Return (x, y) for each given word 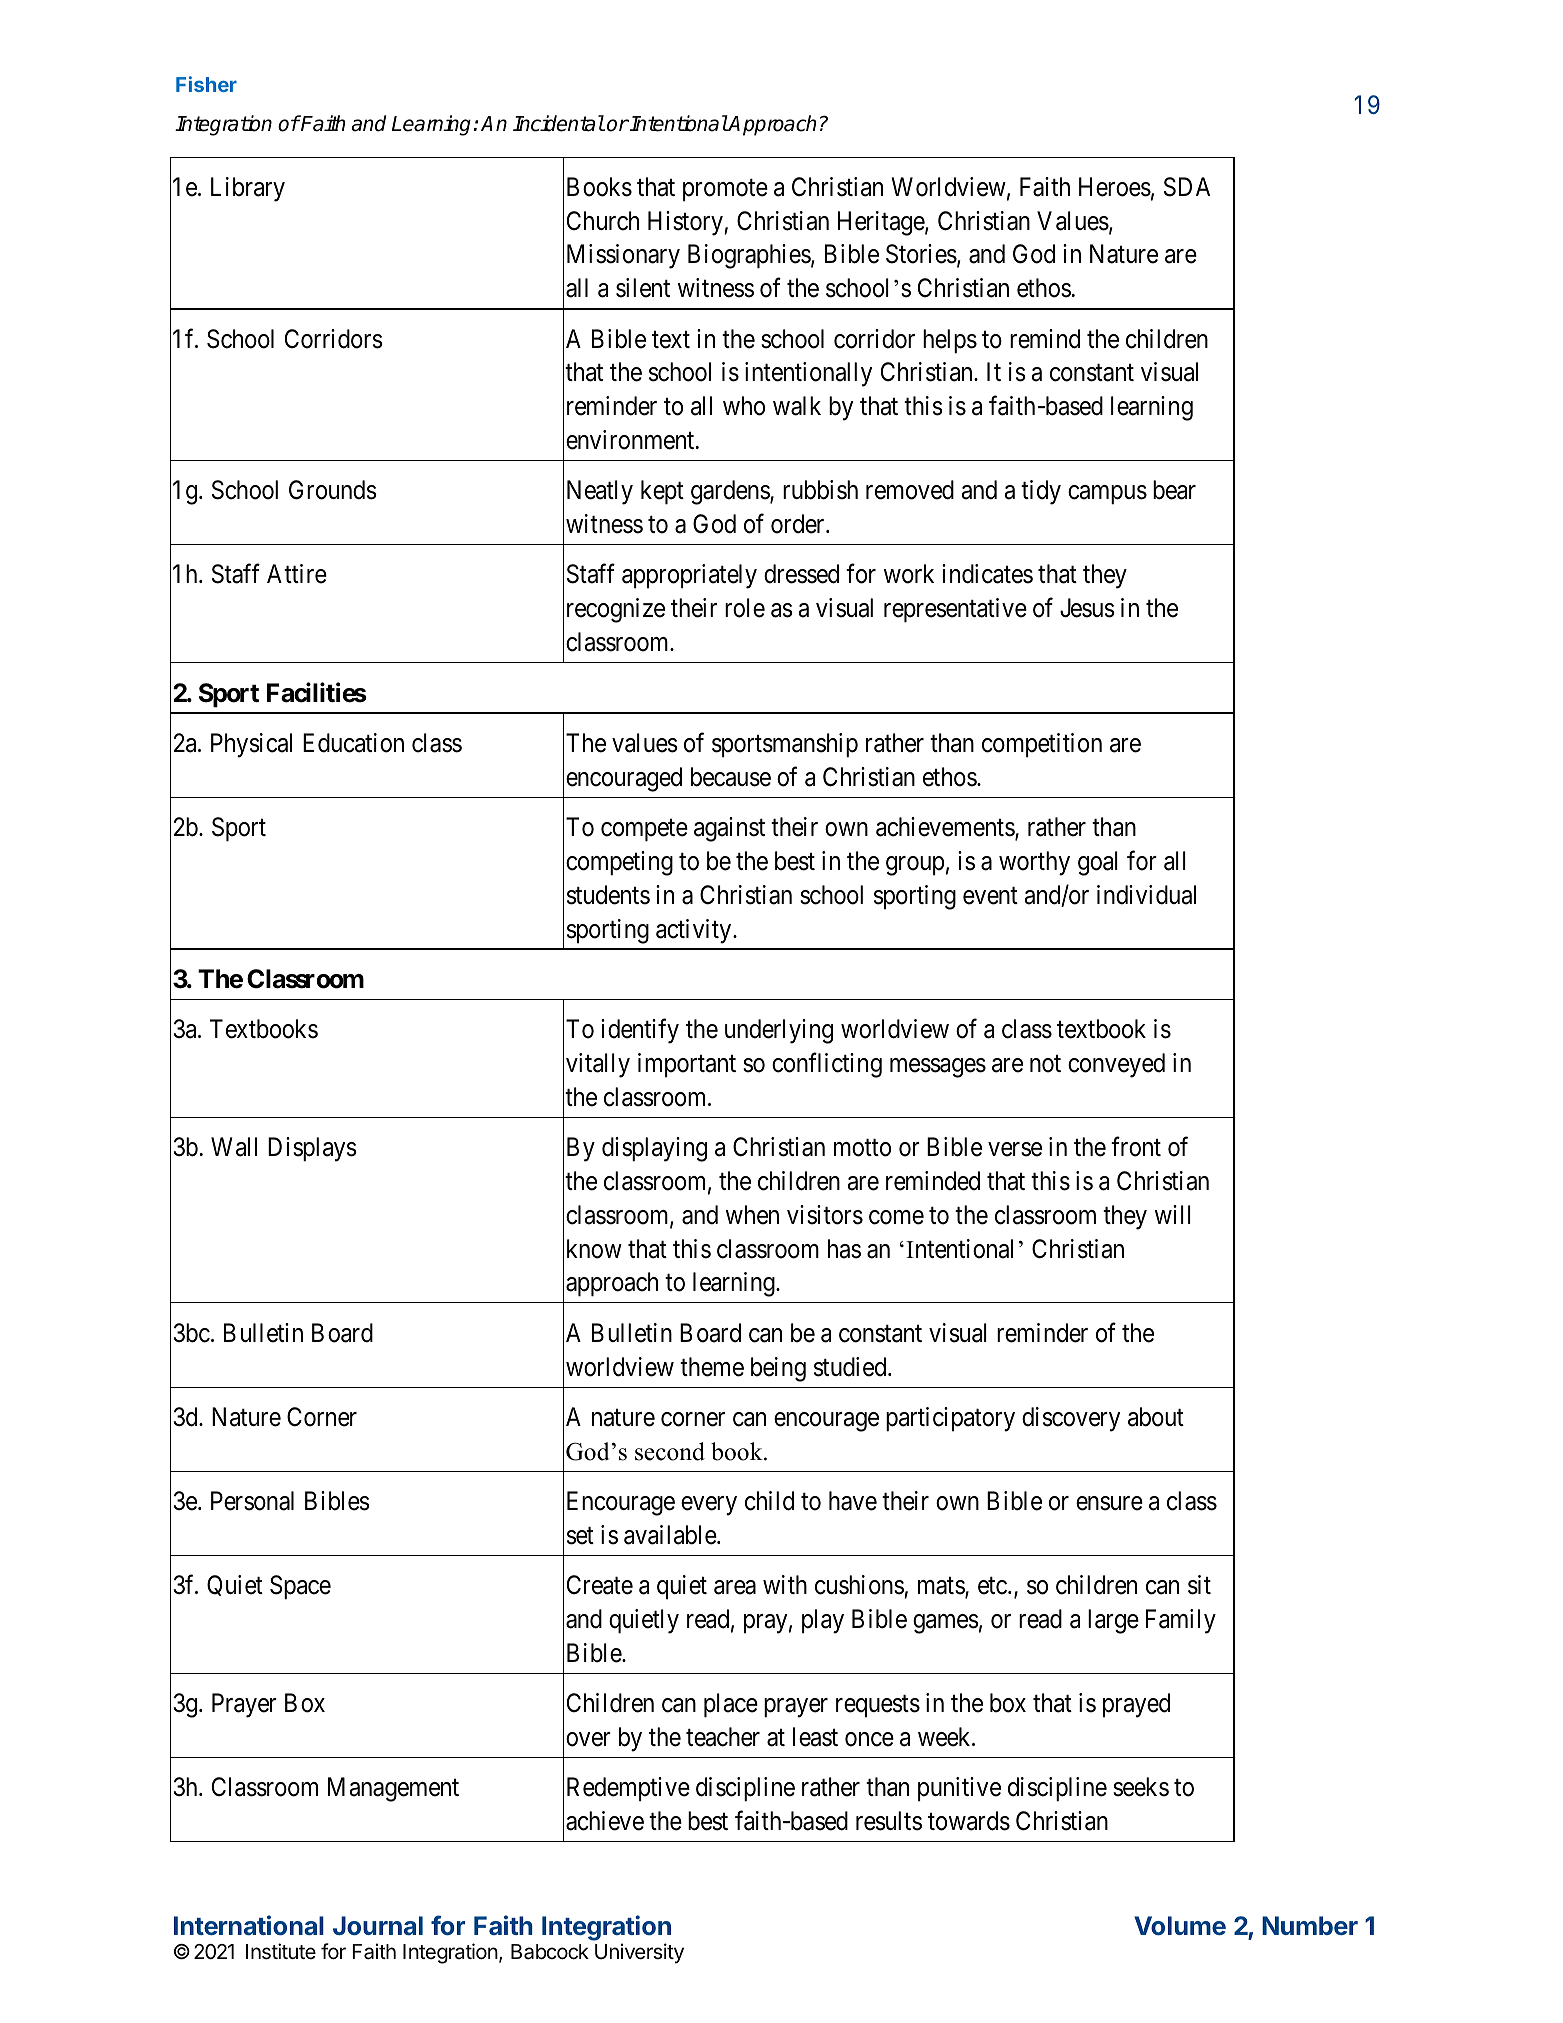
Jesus (1087, 608)
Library (248, 189)
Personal (252, 1501)
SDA (1187, 187)
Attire (297, 574)
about (1156, 1417)
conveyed (1116, 1065)
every (709, 1506)
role (745, 608)
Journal (378, 1925)
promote (725, 190)
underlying (779, 1031)
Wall (234, 1147)
